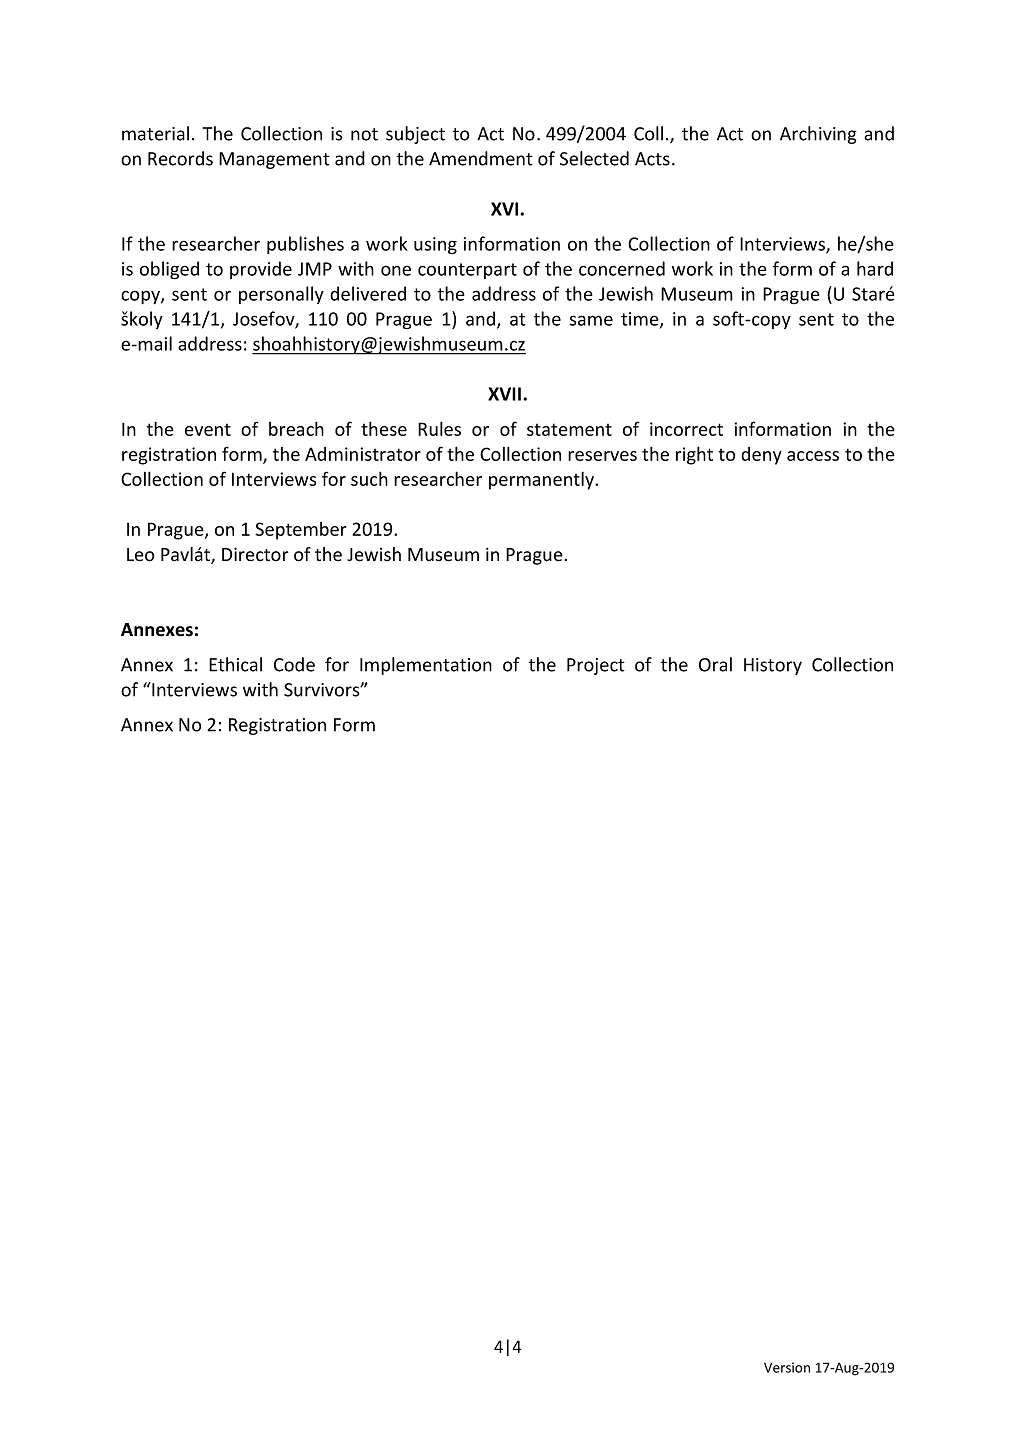 This image has height=1437, width=1016. What do you see at coordinates (818, 135) in the image?
I see `Archiving` at bounding box center [818, 135].
